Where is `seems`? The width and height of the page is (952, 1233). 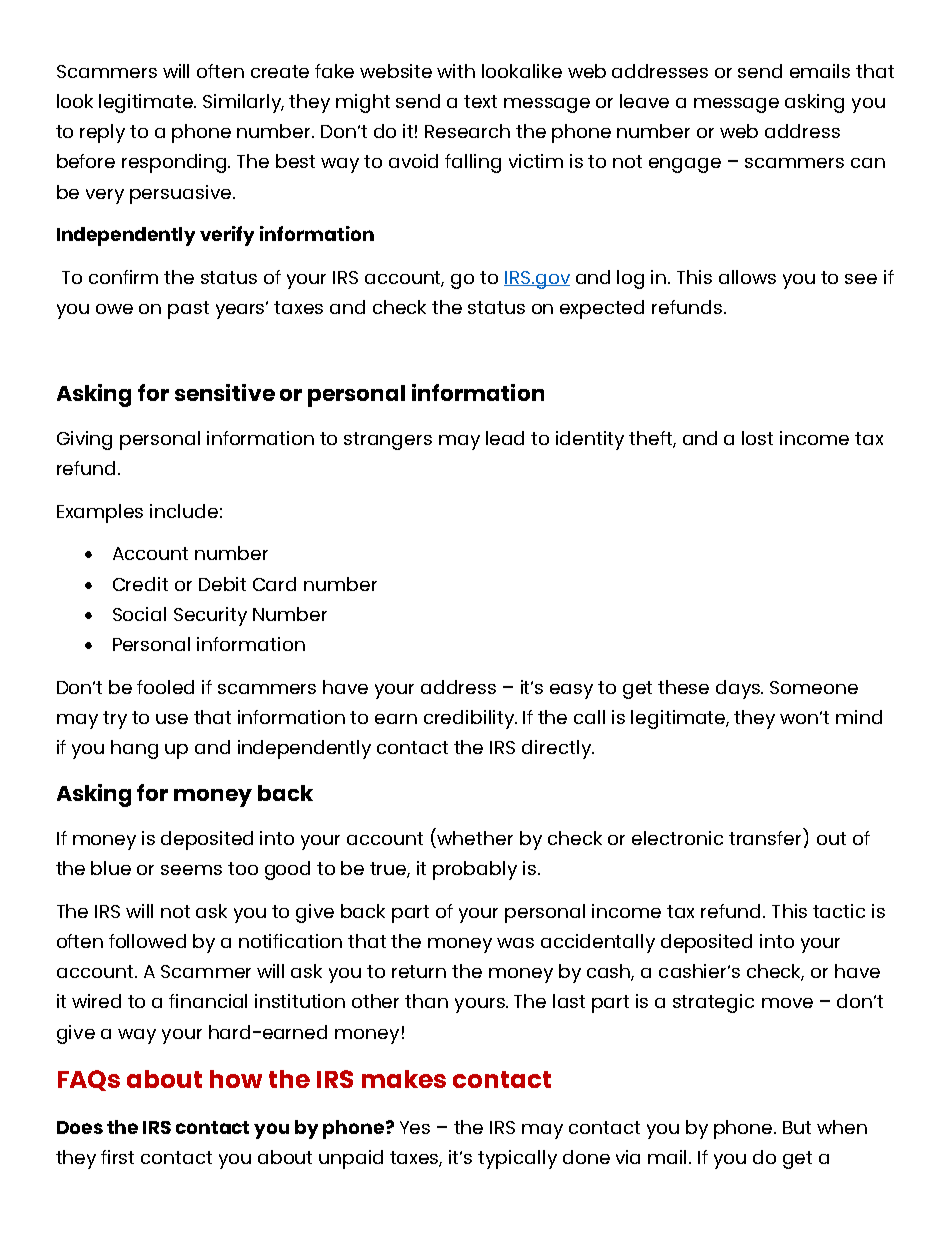 seems is located at coordinates (191, 870).
